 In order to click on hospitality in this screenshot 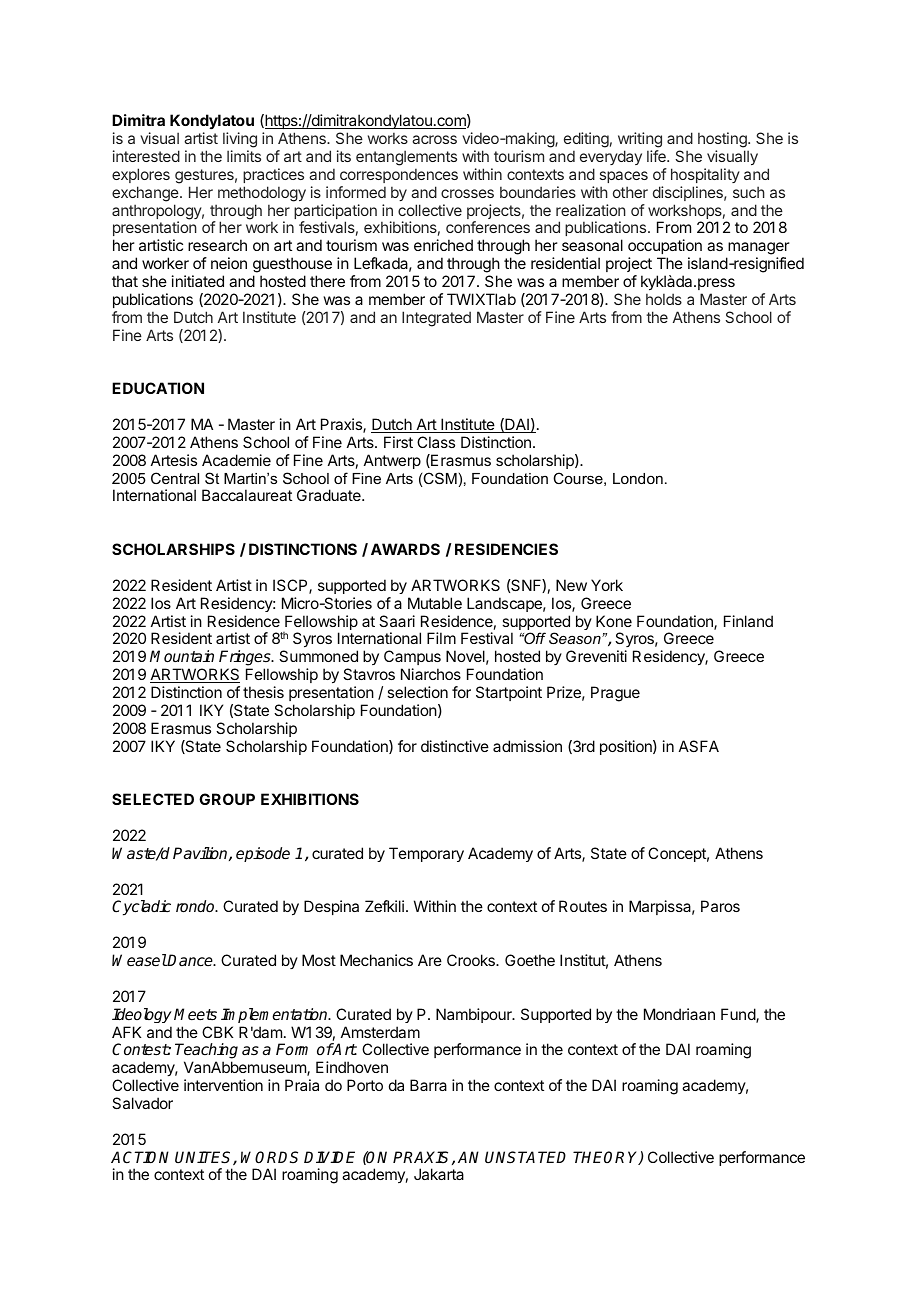, I will do `click(705, 175)`.
